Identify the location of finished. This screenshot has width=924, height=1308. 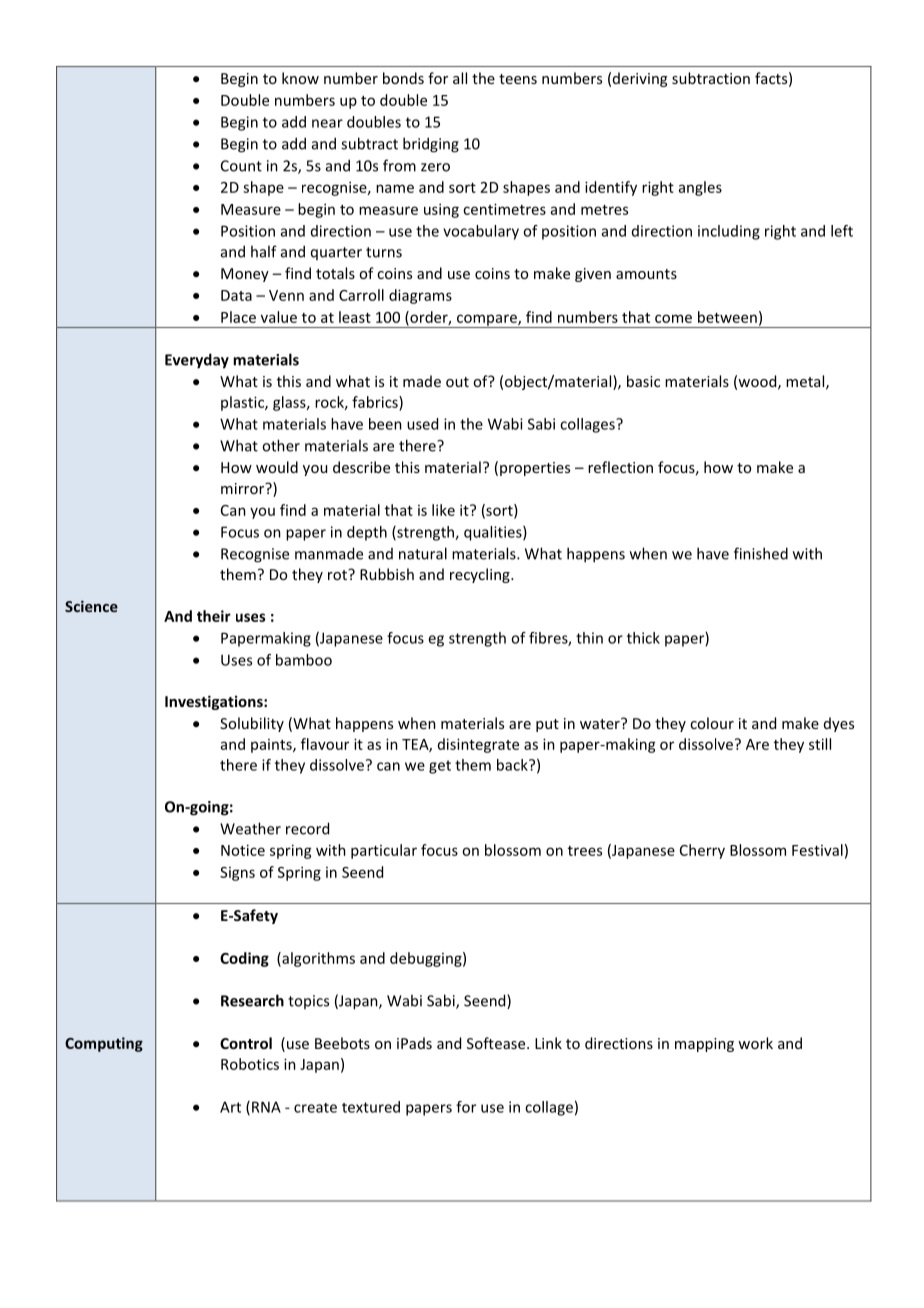
(761, 553).
